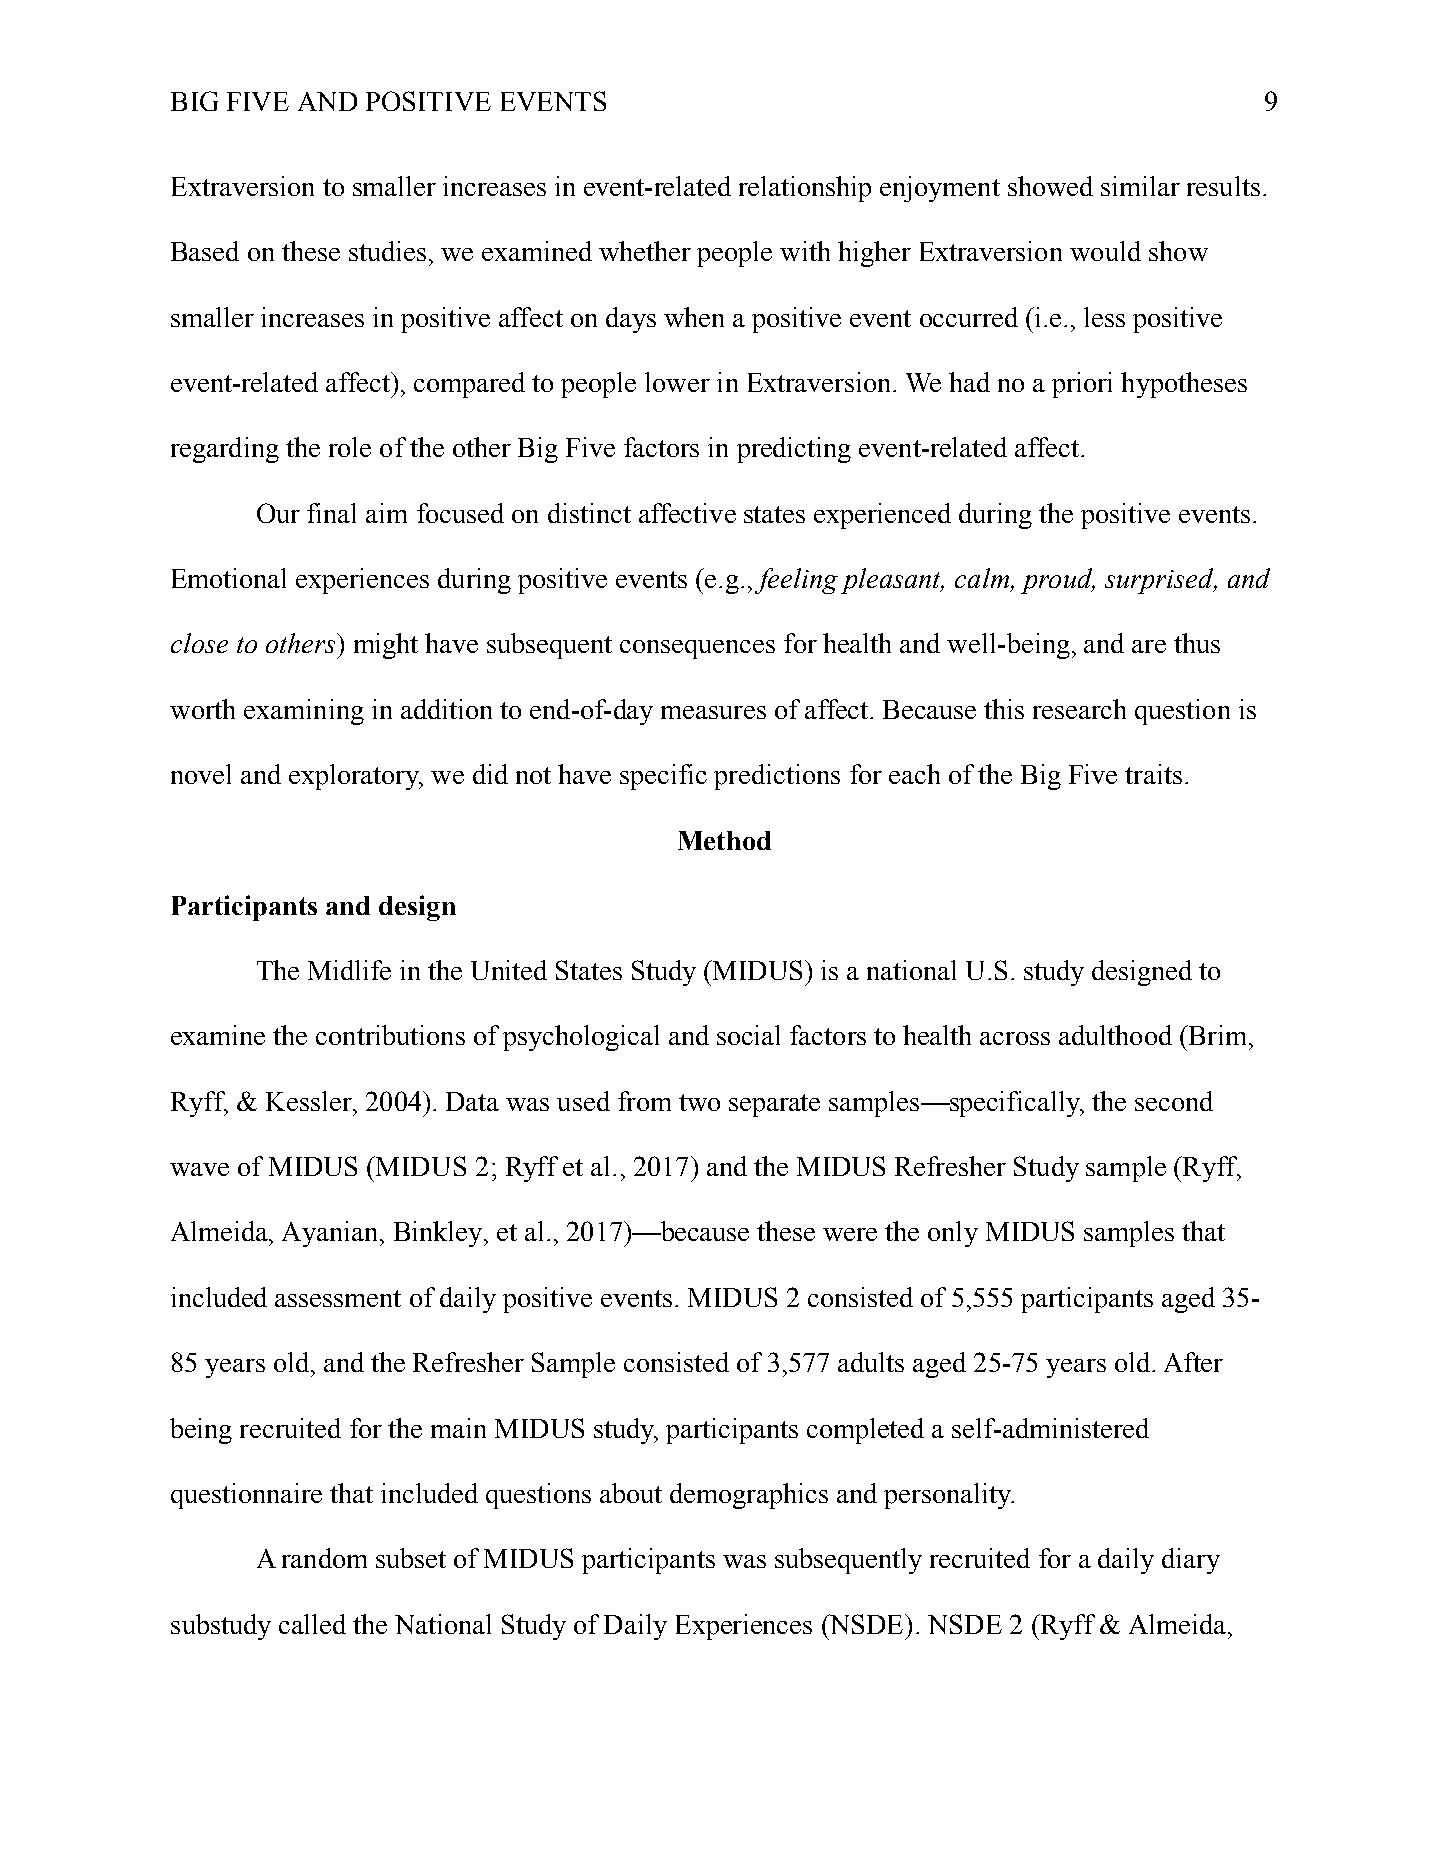 The image size is (1449, 1875). I want to click on would, so click(1105, 251).
